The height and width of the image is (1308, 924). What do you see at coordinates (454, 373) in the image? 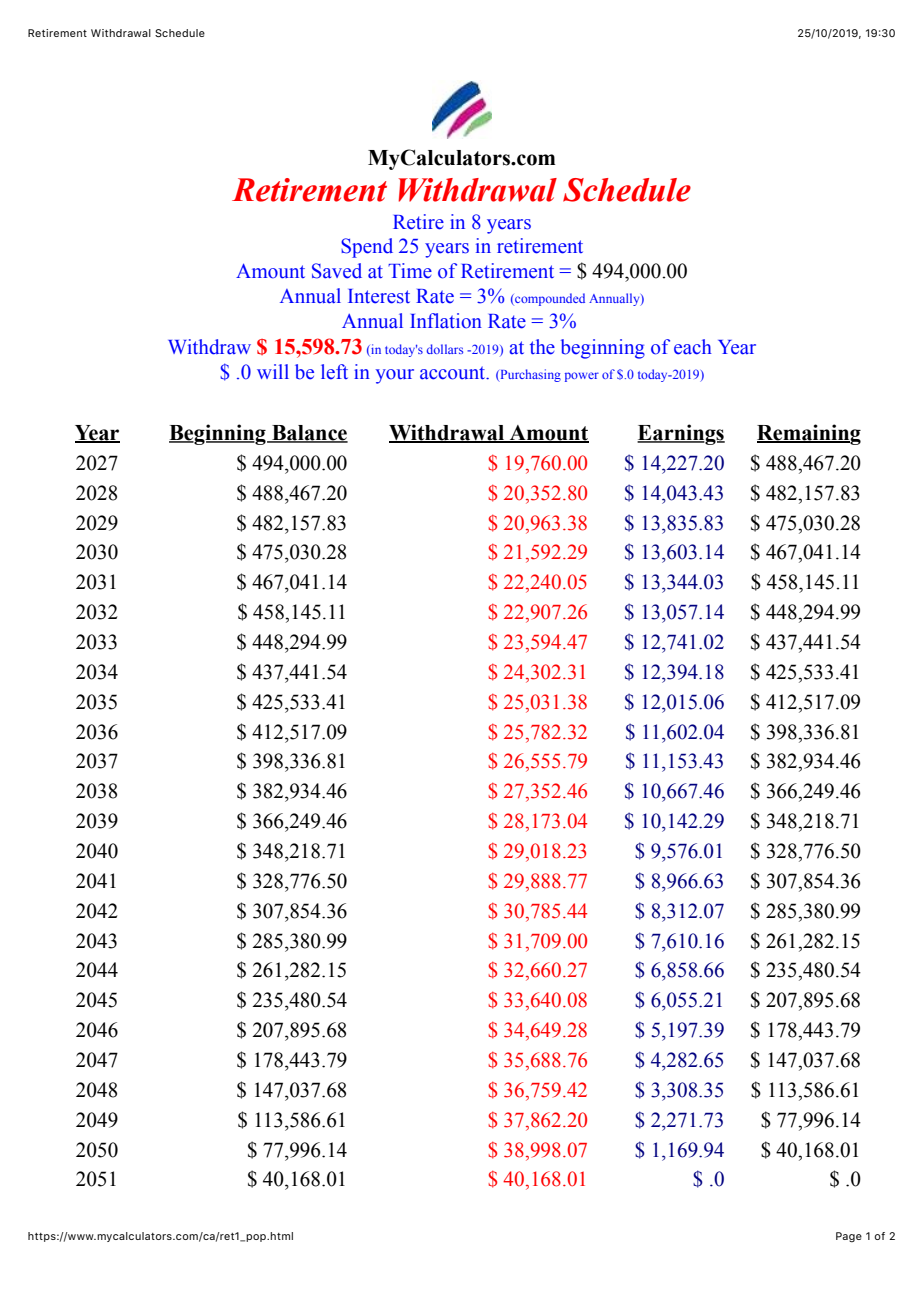
I see `account` at bounding box center [454, 373].
